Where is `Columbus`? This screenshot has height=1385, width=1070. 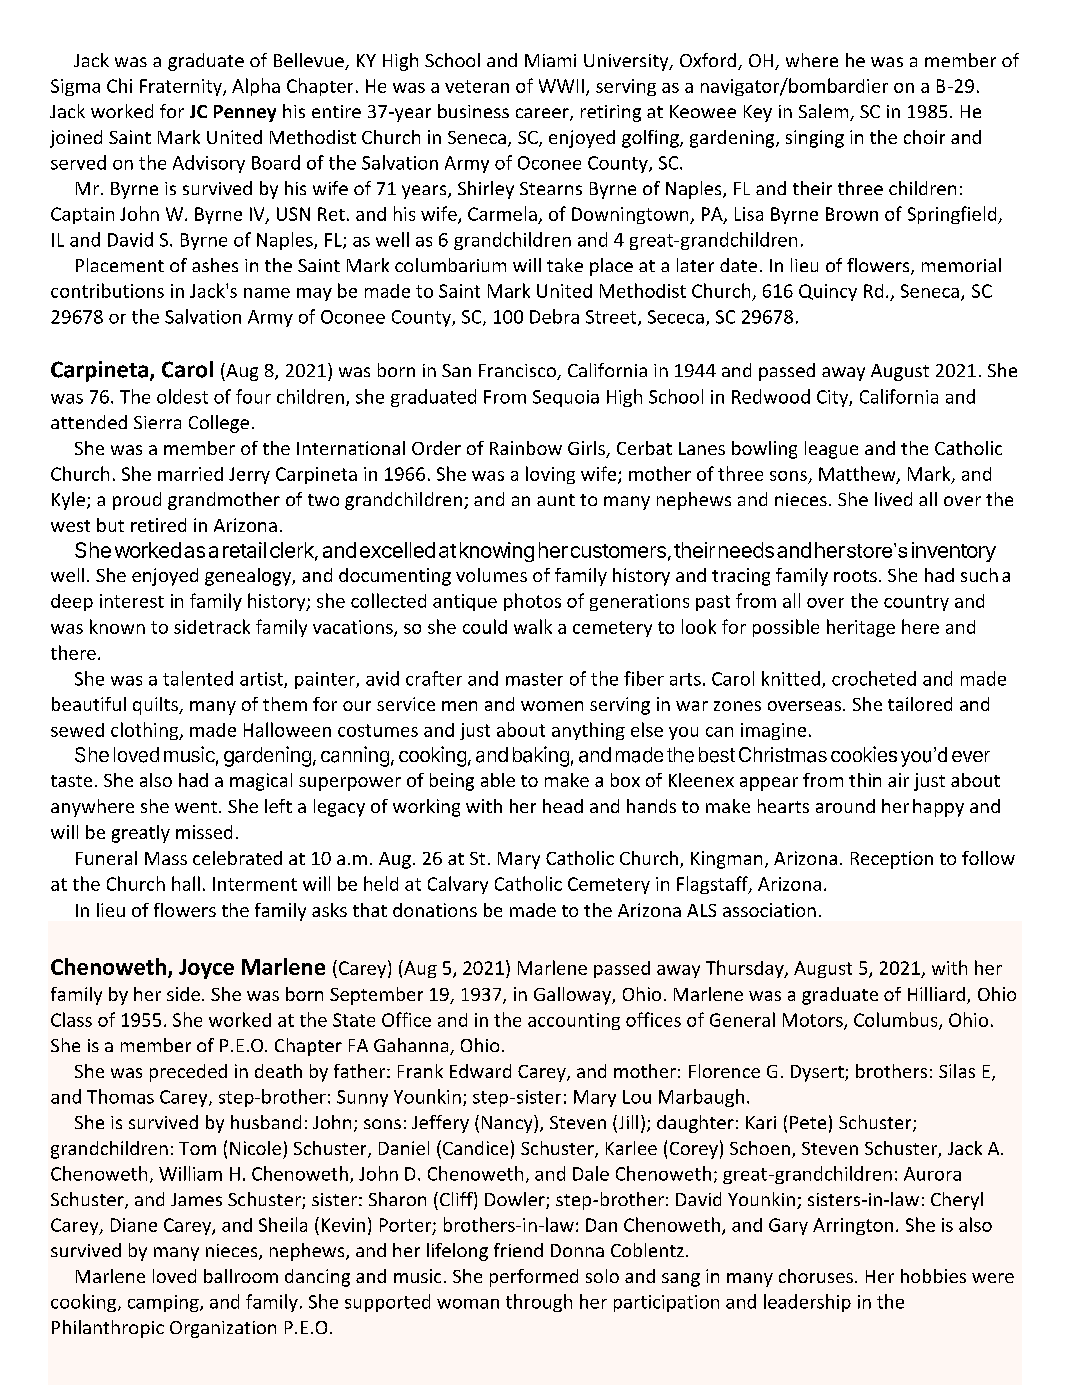
Columbus is located at coordinates (897, 1020).
